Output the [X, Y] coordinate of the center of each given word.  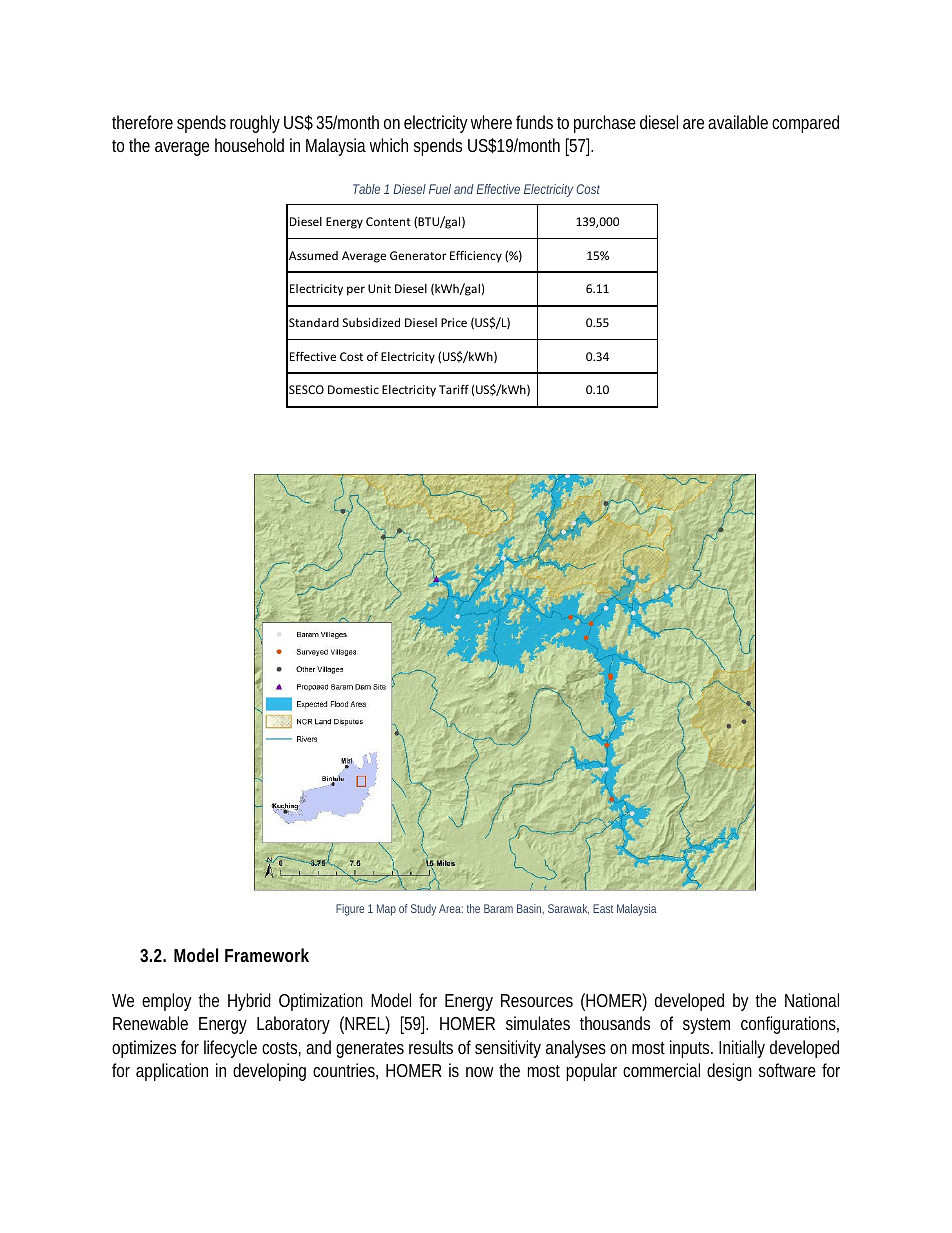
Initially [742, 1049]
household [249, 145]
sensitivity [508, 1049]
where [491, 122]
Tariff [454, 389]
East [603, 908]
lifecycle [230, 1049]
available [738, 122]
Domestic [353, 389]
